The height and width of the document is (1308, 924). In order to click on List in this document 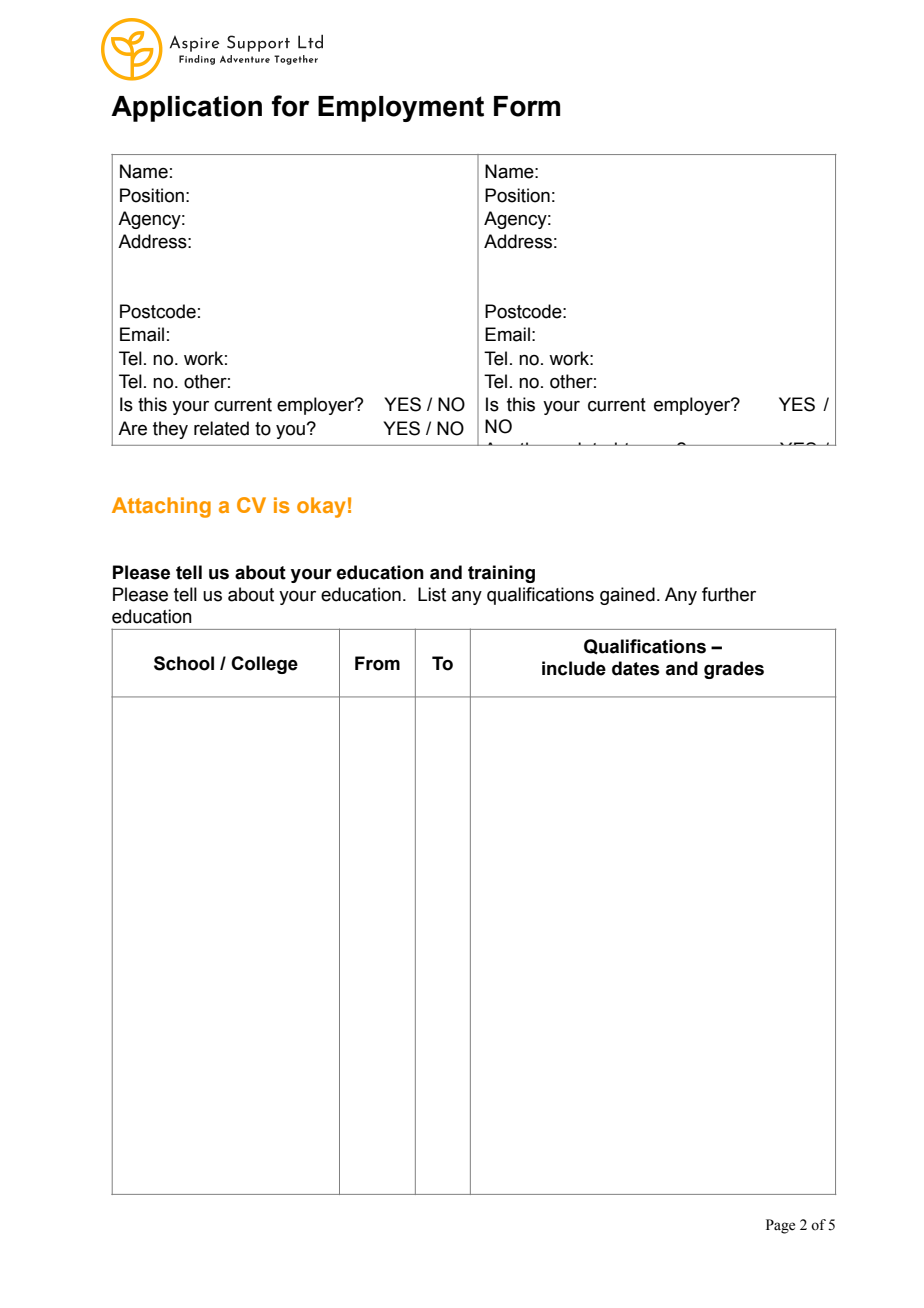, I will do `click(432, 594)`.
